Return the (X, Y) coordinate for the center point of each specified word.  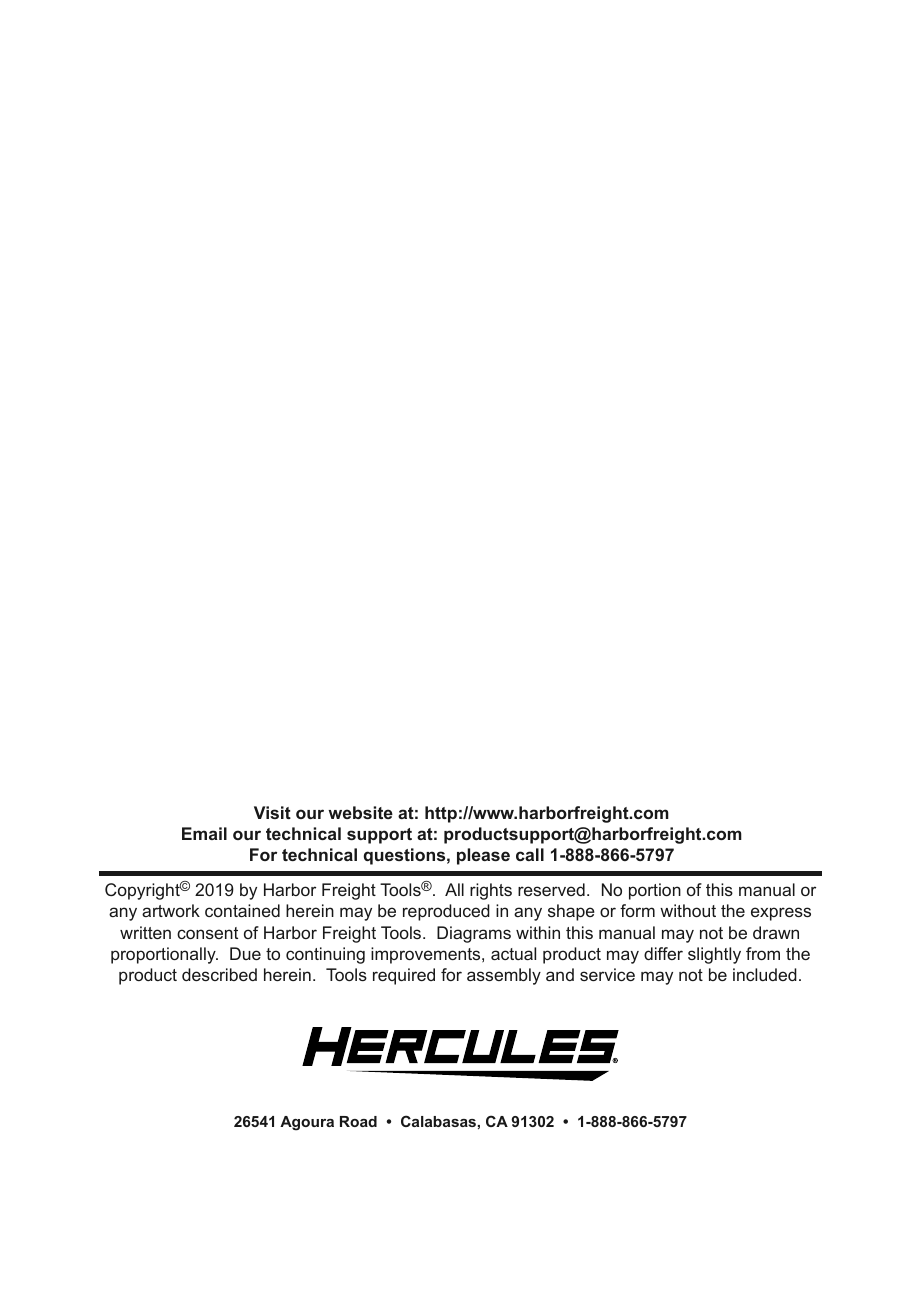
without (688, 910)
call (530, 854)
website (360, 812)
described (219, 974)
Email (204, 833)
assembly (504, 976)
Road (358, 1121)
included (765, 974)
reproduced (446, 912)
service (607, 974)
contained (242, 910)
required (404, 976)
